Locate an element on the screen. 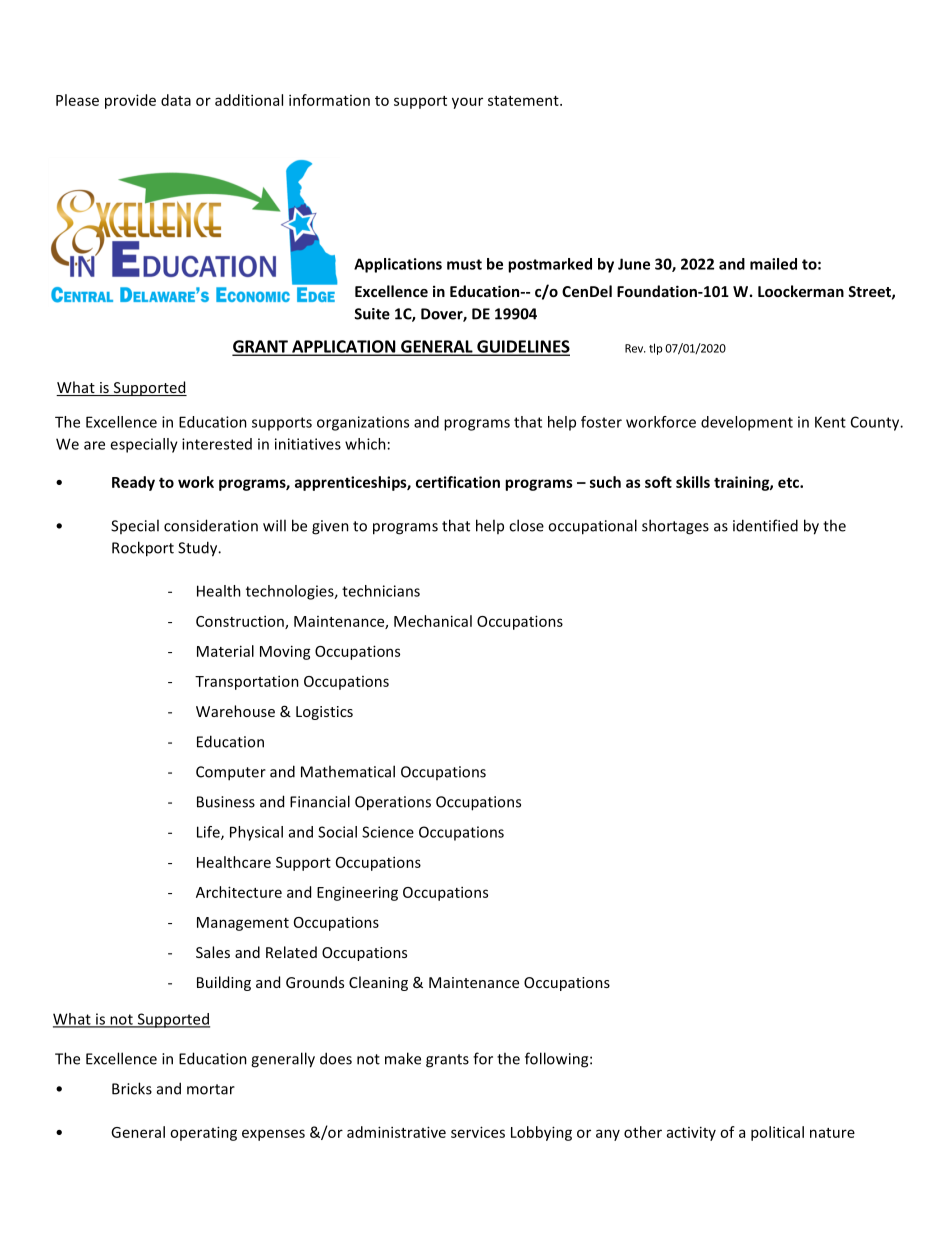 This screenshot has width=952, height=1233. data is located at coordinates (176, 100).
